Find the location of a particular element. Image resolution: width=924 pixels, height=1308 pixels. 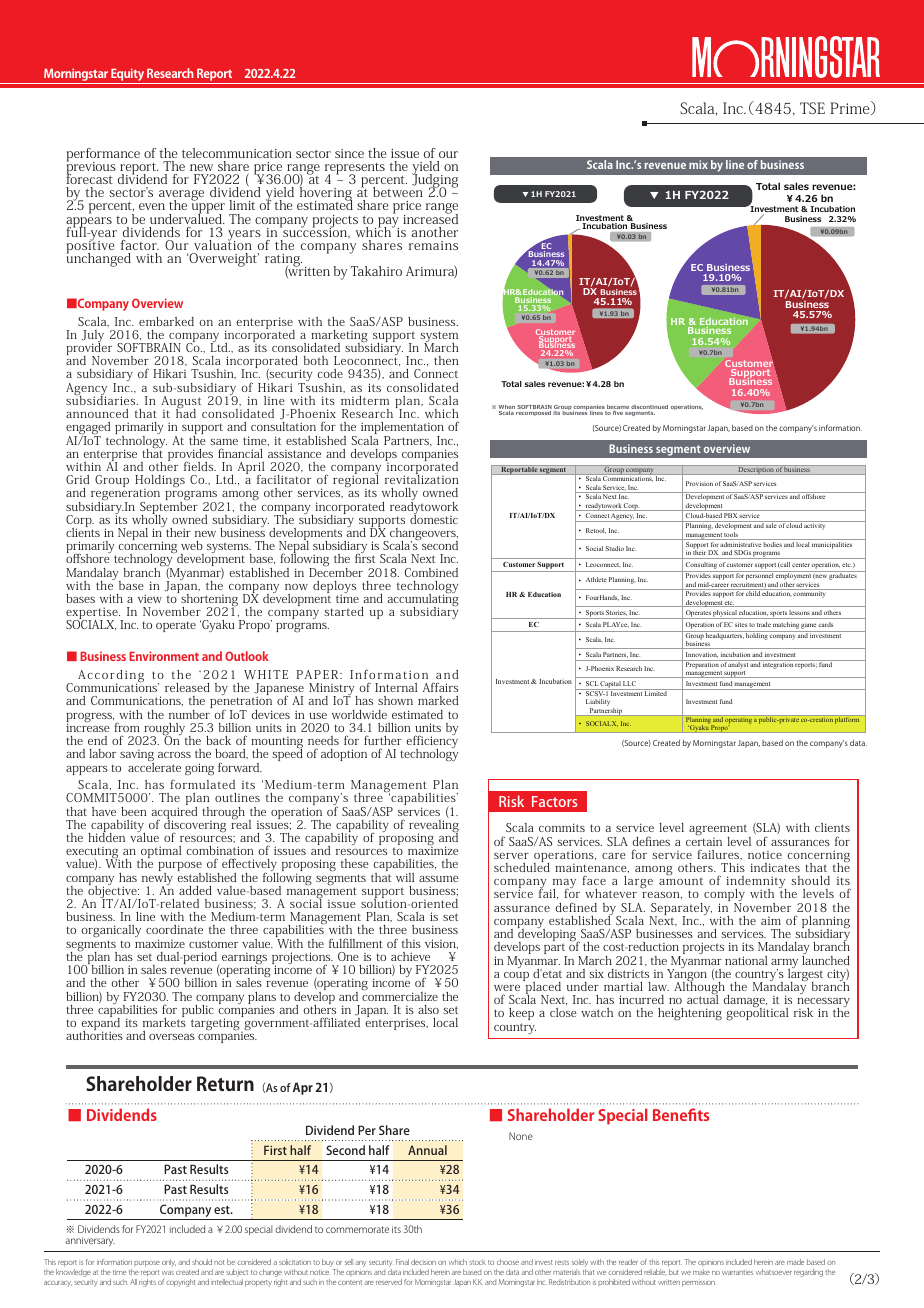

TSE is located at coordinates (812, 108).
